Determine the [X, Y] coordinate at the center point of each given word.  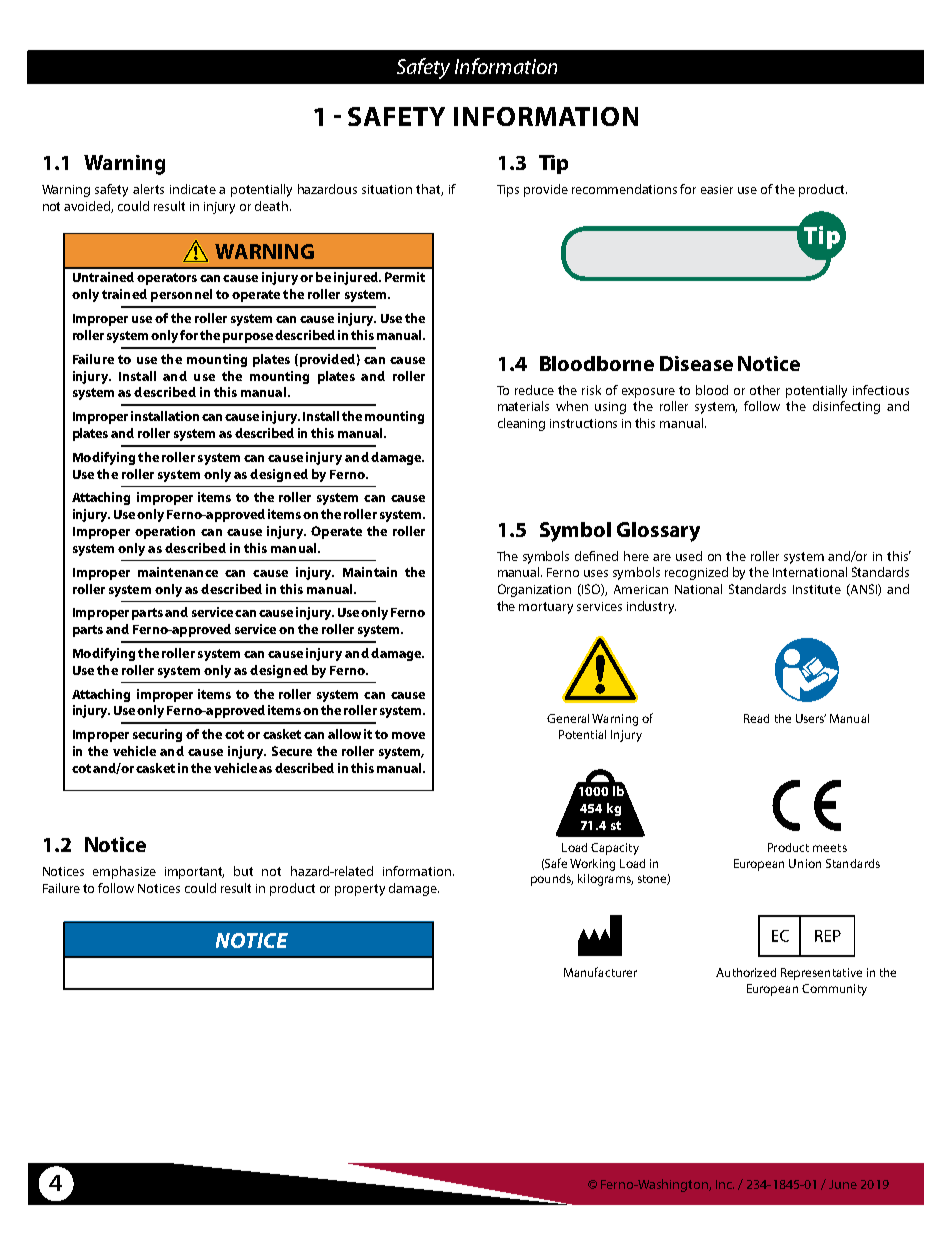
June [843, 1184]
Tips [508, 191]
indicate [193, 189]
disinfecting [846, 407]
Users [811, 718]
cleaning [521, 424]
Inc [725, 1184]
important [194, 873]
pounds [552, 880]
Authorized [746, 972]
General [568, 718]
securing [157, 735]
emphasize [124, 872]
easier [717, 189]
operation [165, 532]
